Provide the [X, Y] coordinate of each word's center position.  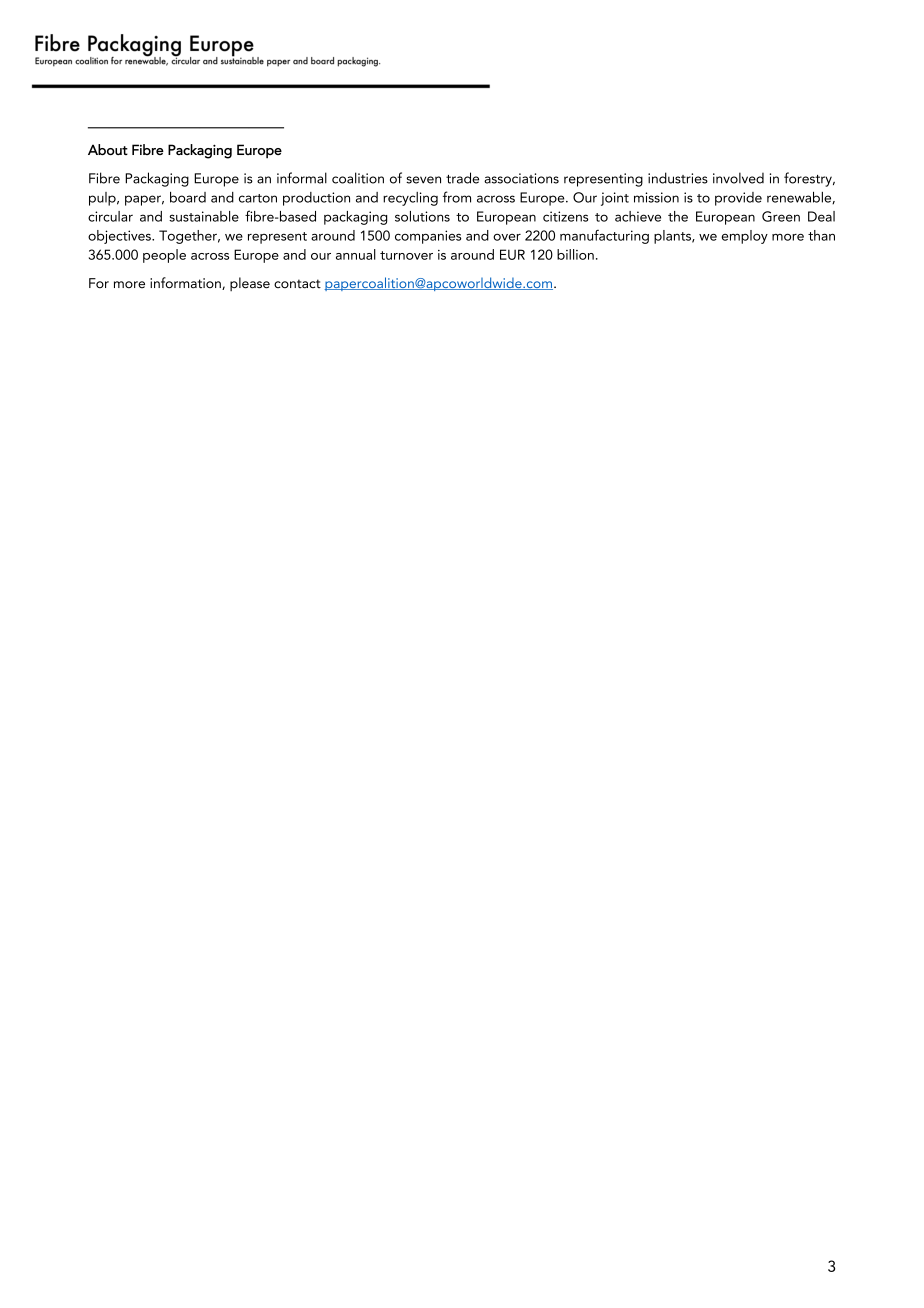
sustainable [204, 216]
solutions [422, 216]
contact [297, 284]
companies [428, 237]
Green [781, 216]
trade [462, 178]
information [186, 283]
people [164, 256]
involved [738, 178]
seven [423, 180]
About [108, 149]
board [188, 197]
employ [744, 237]
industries [678, 178]
